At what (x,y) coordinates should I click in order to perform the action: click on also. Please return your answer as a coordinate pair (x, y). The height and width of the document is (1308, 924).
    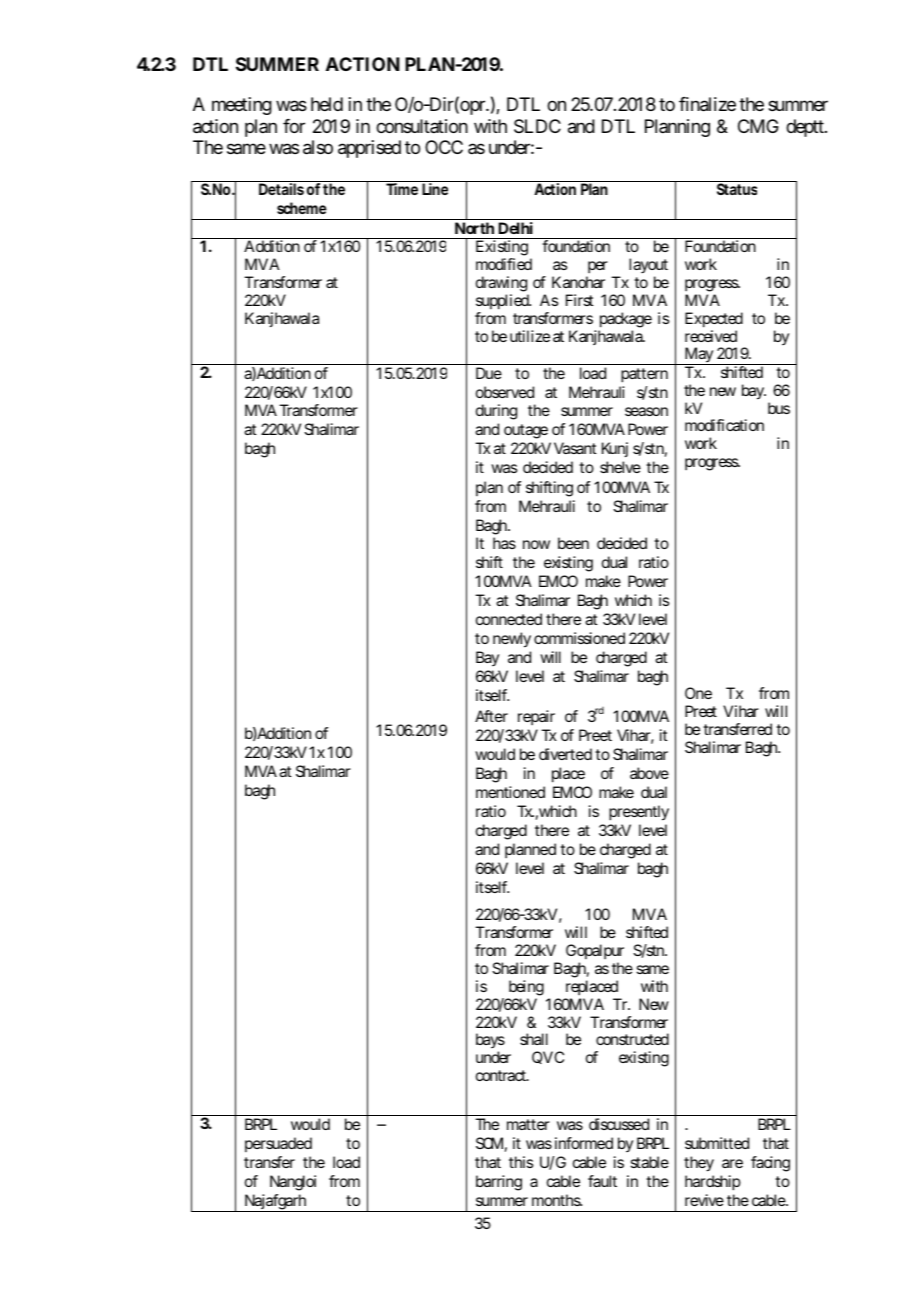
    Looking at the image, I should click on (318, 147).
